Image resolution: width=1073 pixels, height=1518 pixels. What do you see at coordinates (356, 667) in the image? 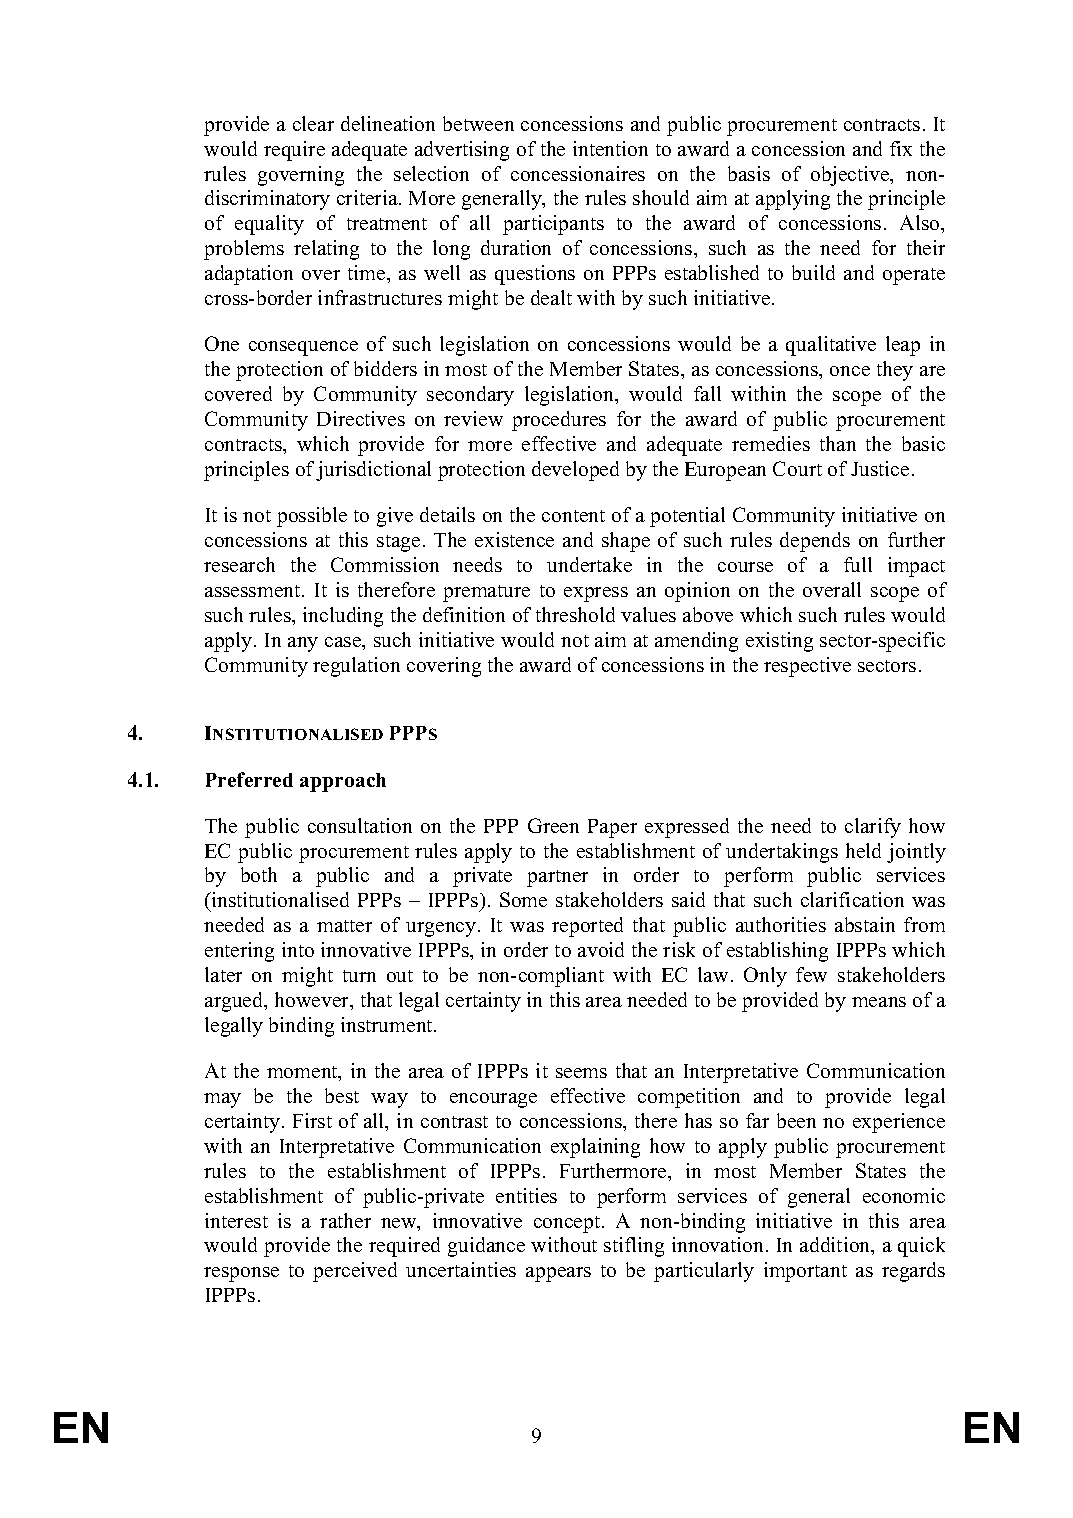
I see `regulation` at bounding box center [356, 667].
